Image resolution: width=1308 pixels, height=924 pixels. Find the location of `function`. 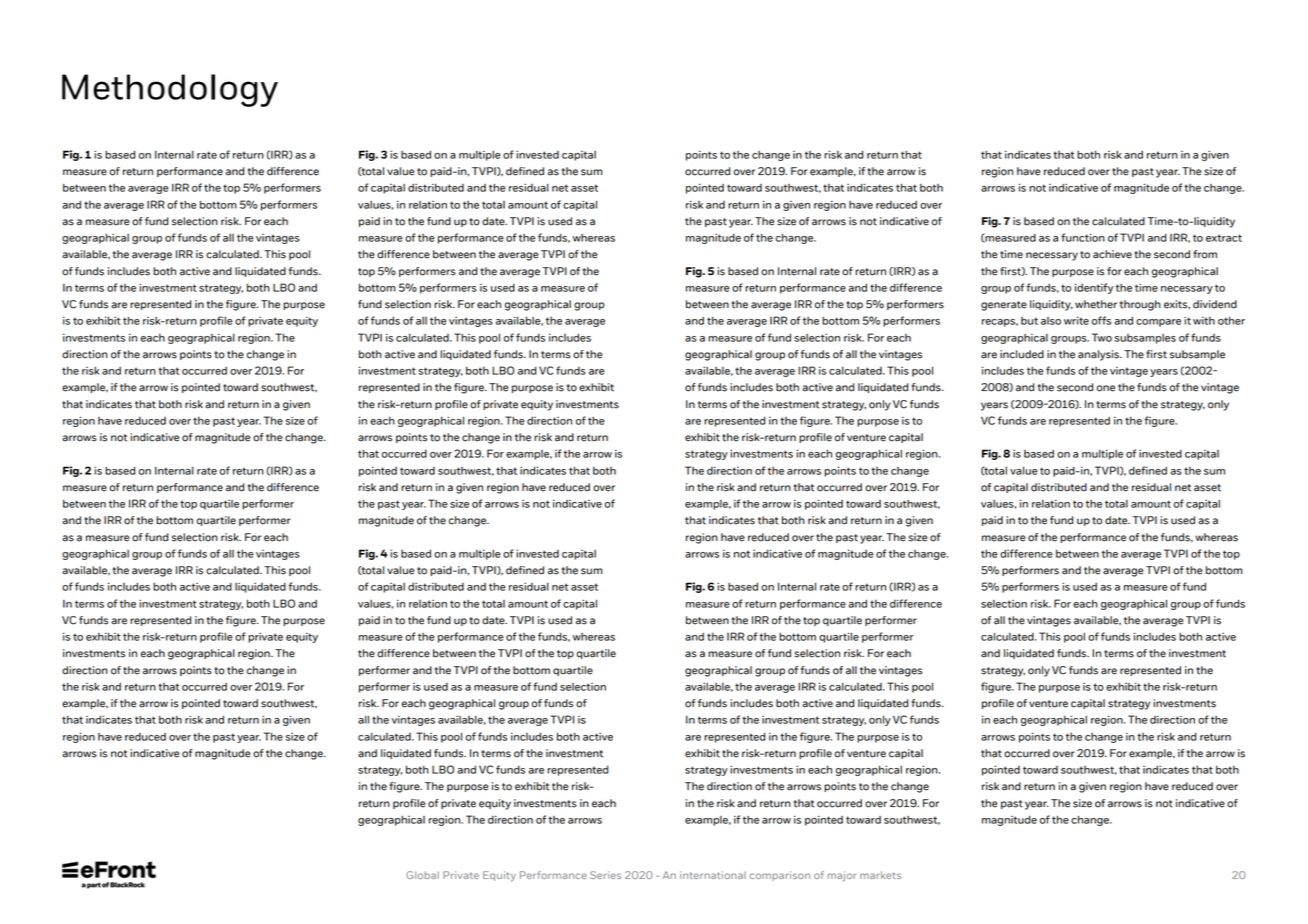

function is located at coordinates (1083, 237).
